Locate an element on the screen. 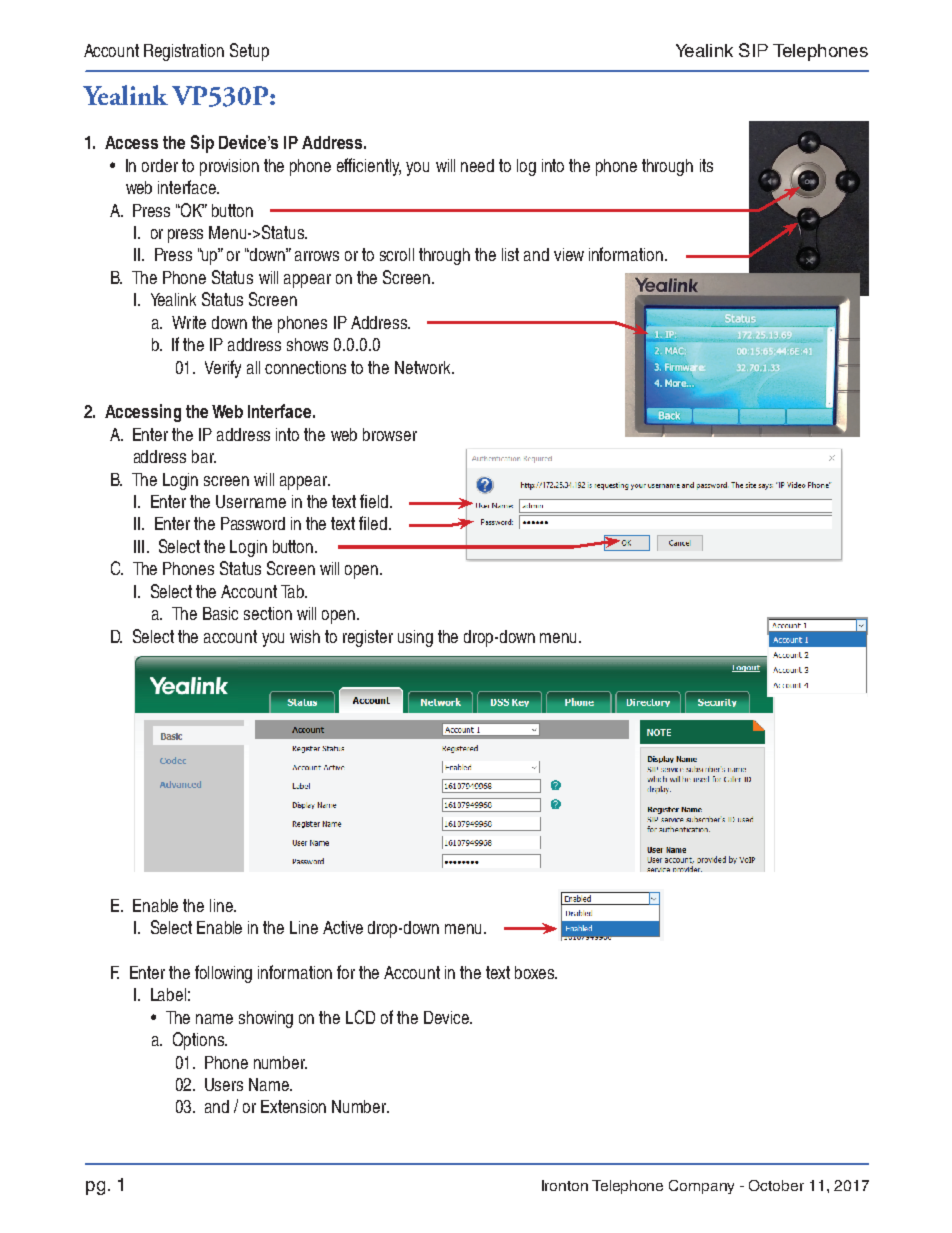 This screenshot has width=952, height=1233. Basic is located at coordinates (220, 613).
